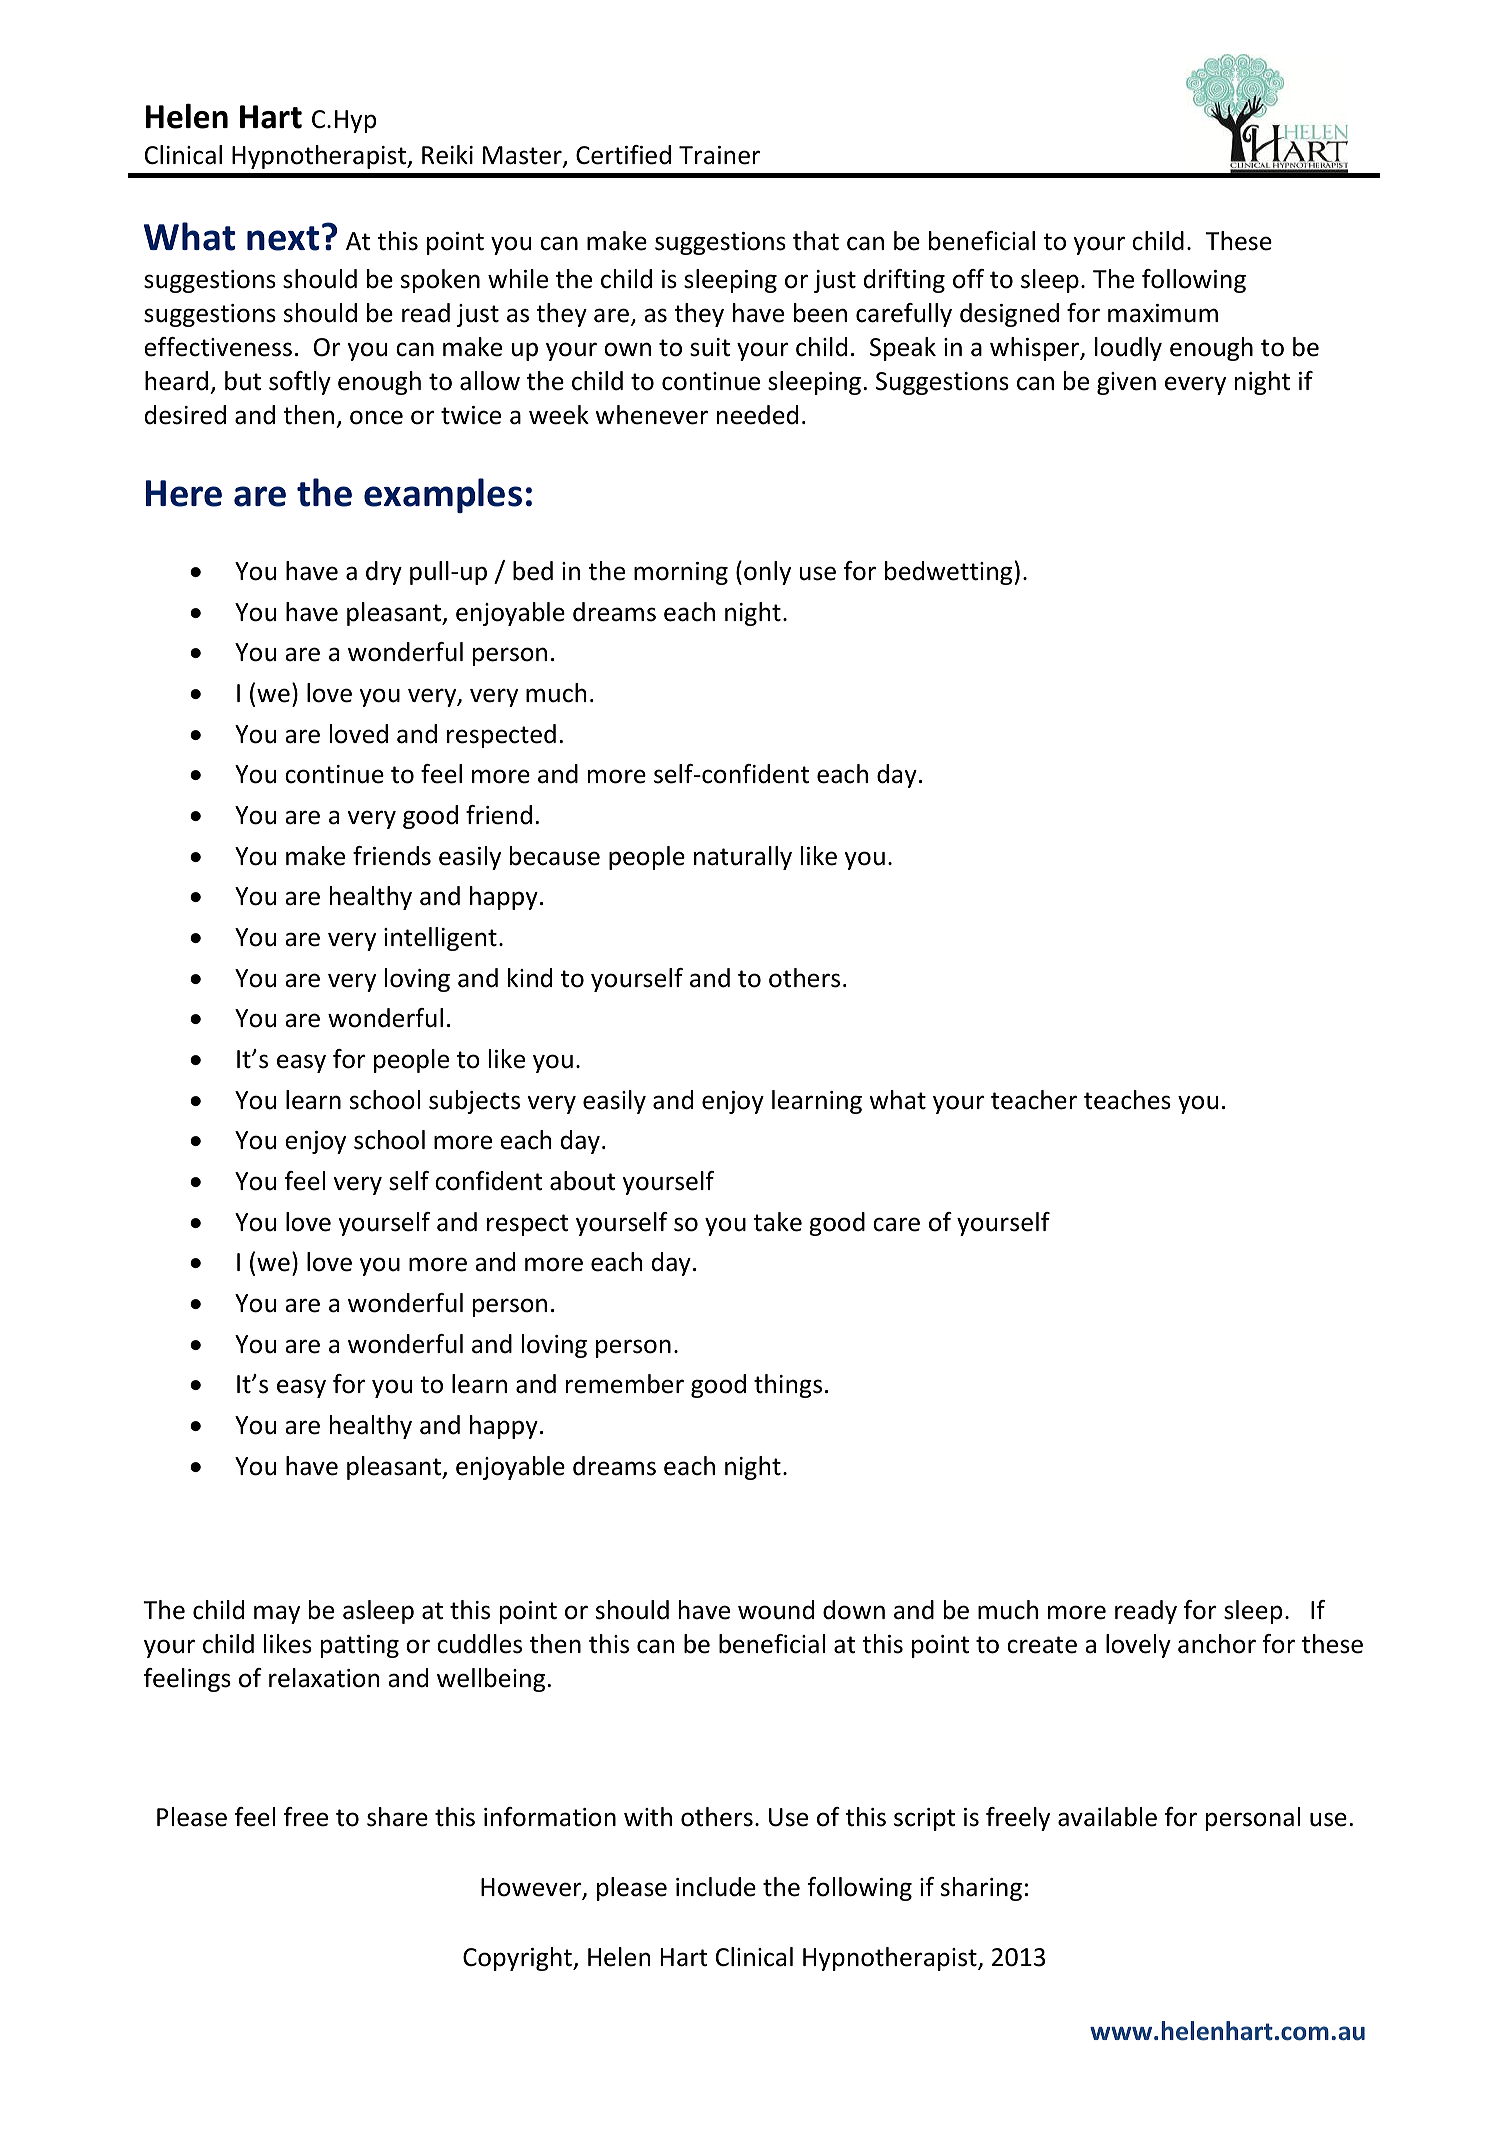  I want to click on intelligent, so click(440, 939).
